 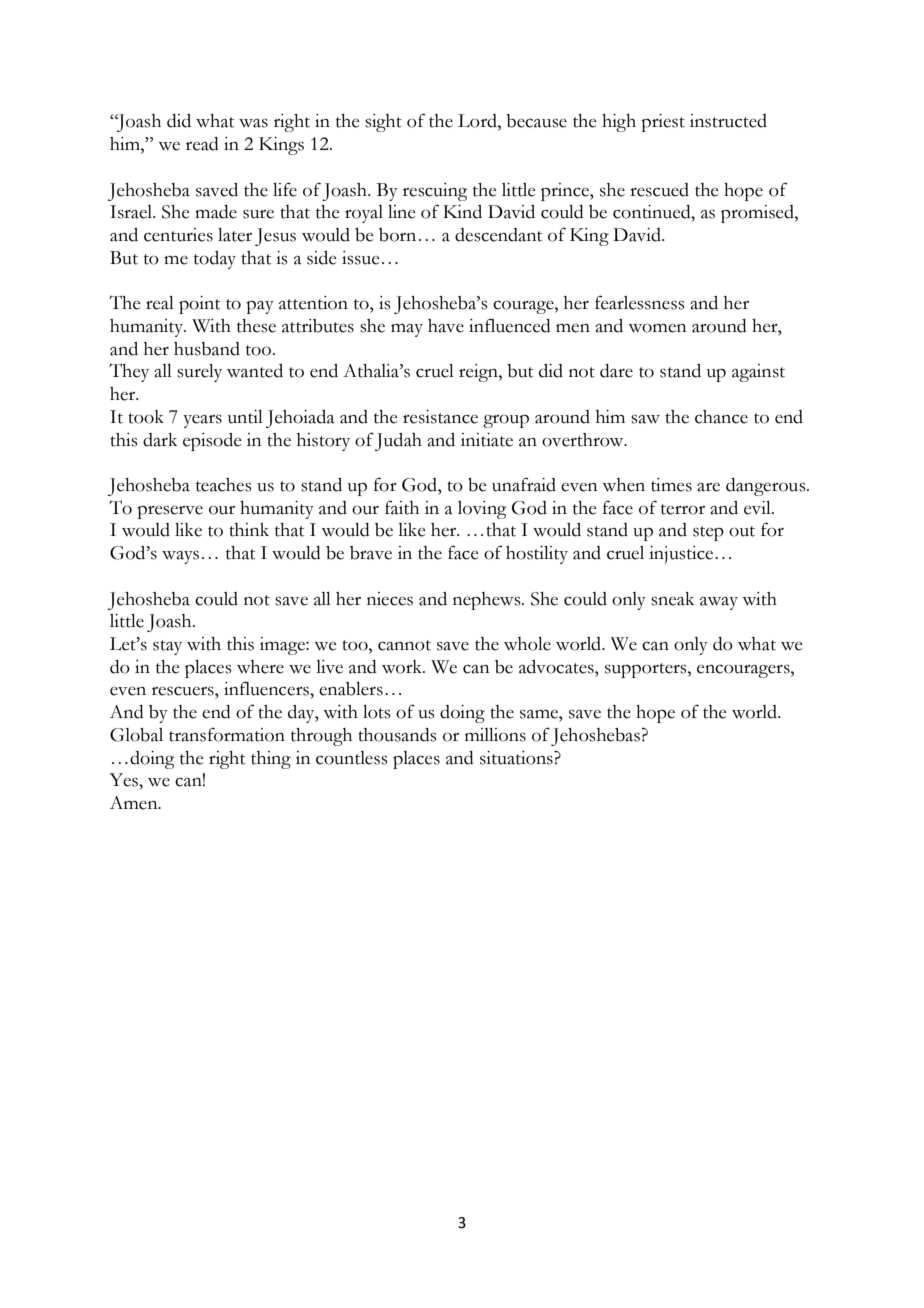 I want to click on ways, so click(x=180, y=557).
